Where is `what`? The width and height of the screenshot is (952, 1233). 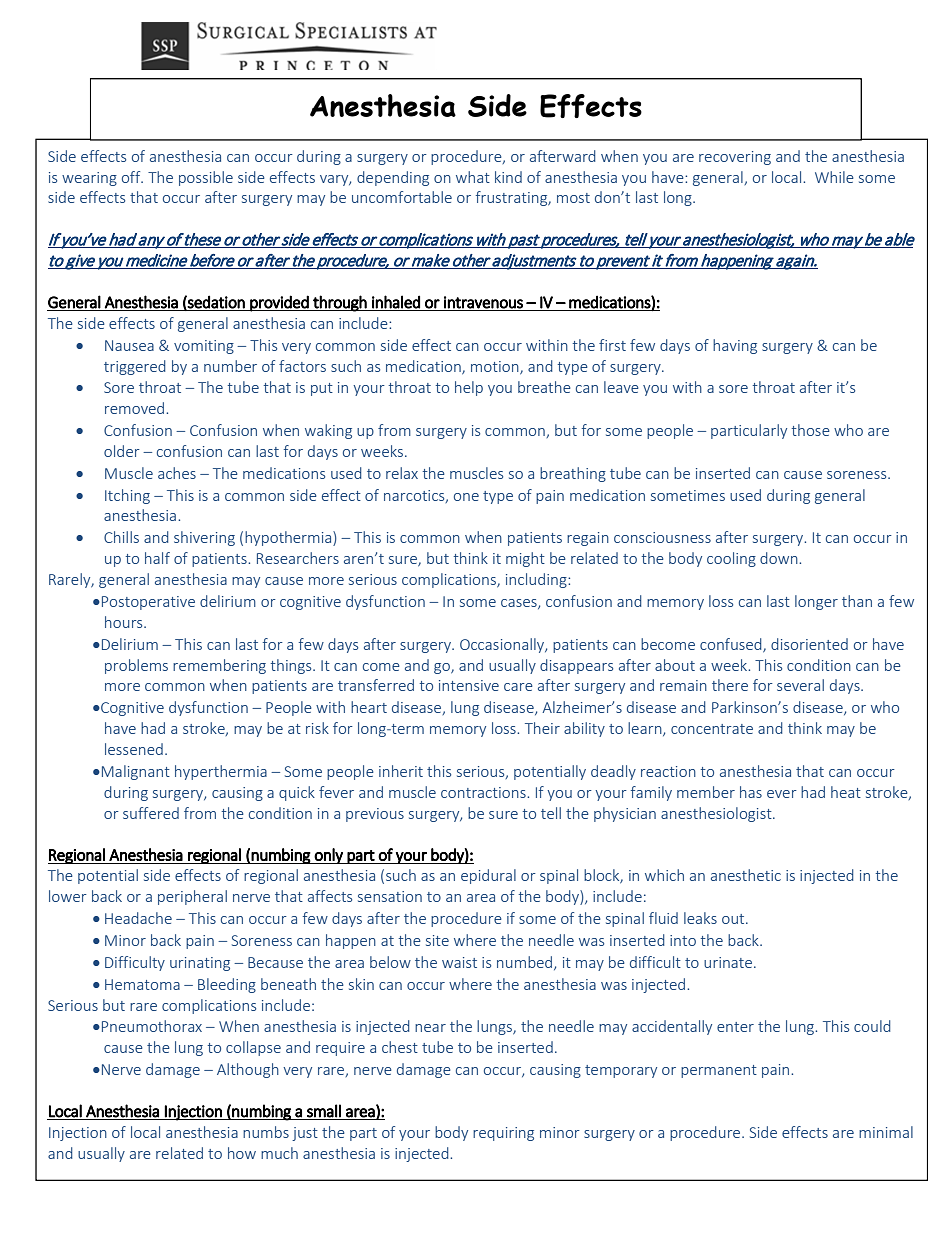 what is located at coordinates (473, 177).
